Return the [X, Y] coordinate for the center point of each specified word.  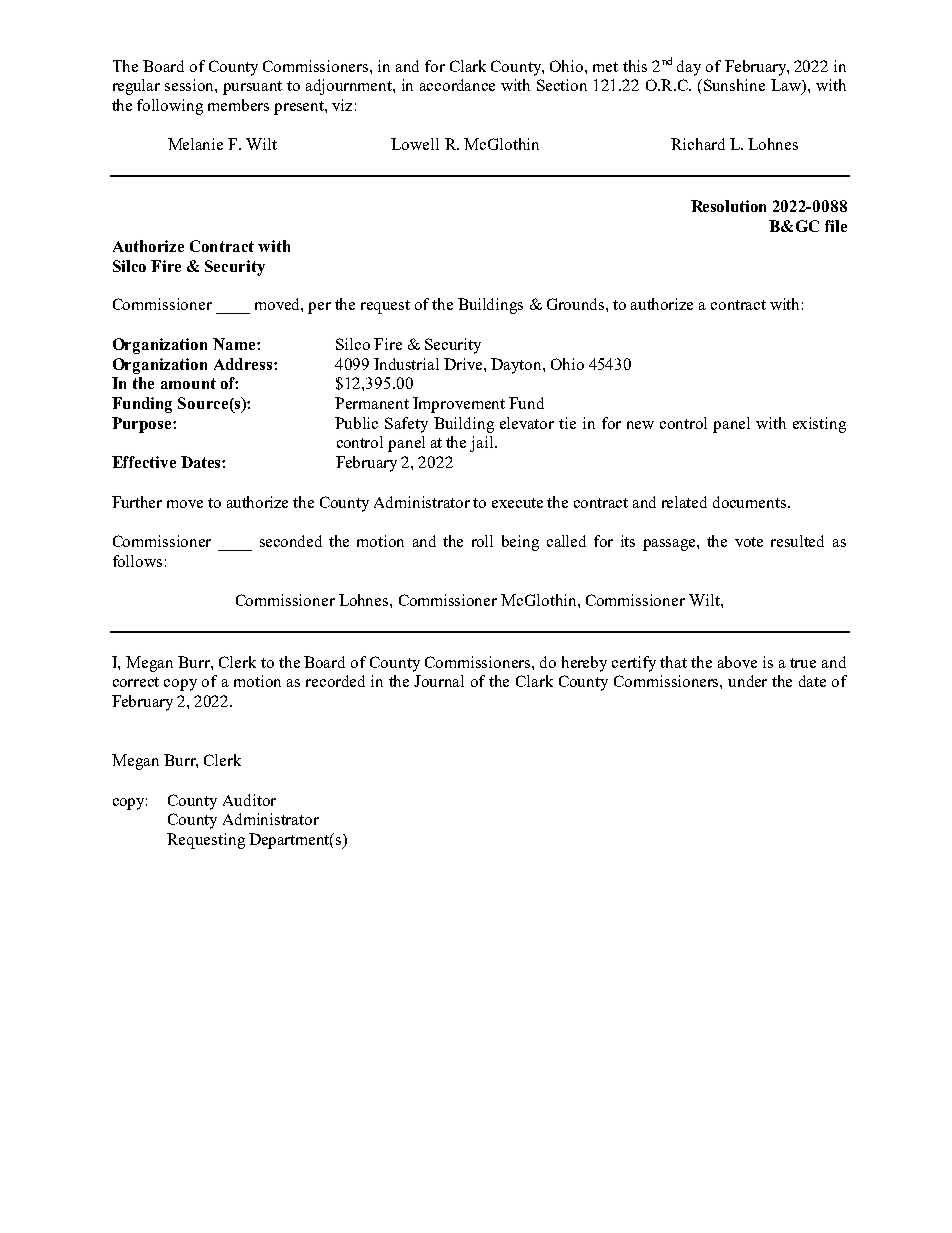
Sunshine [734, 85]
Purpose [143, 425]
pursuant [252, 88]
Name [235, 344]
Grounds [577, 304]
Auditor [249, 800]
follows [137, 561]
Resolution [728, 206]
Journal [439, 681]
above [737, 662]
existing [819, 425]
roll [482, 541]
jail [483, 444]
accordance [457, 85]
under [747, 681]
